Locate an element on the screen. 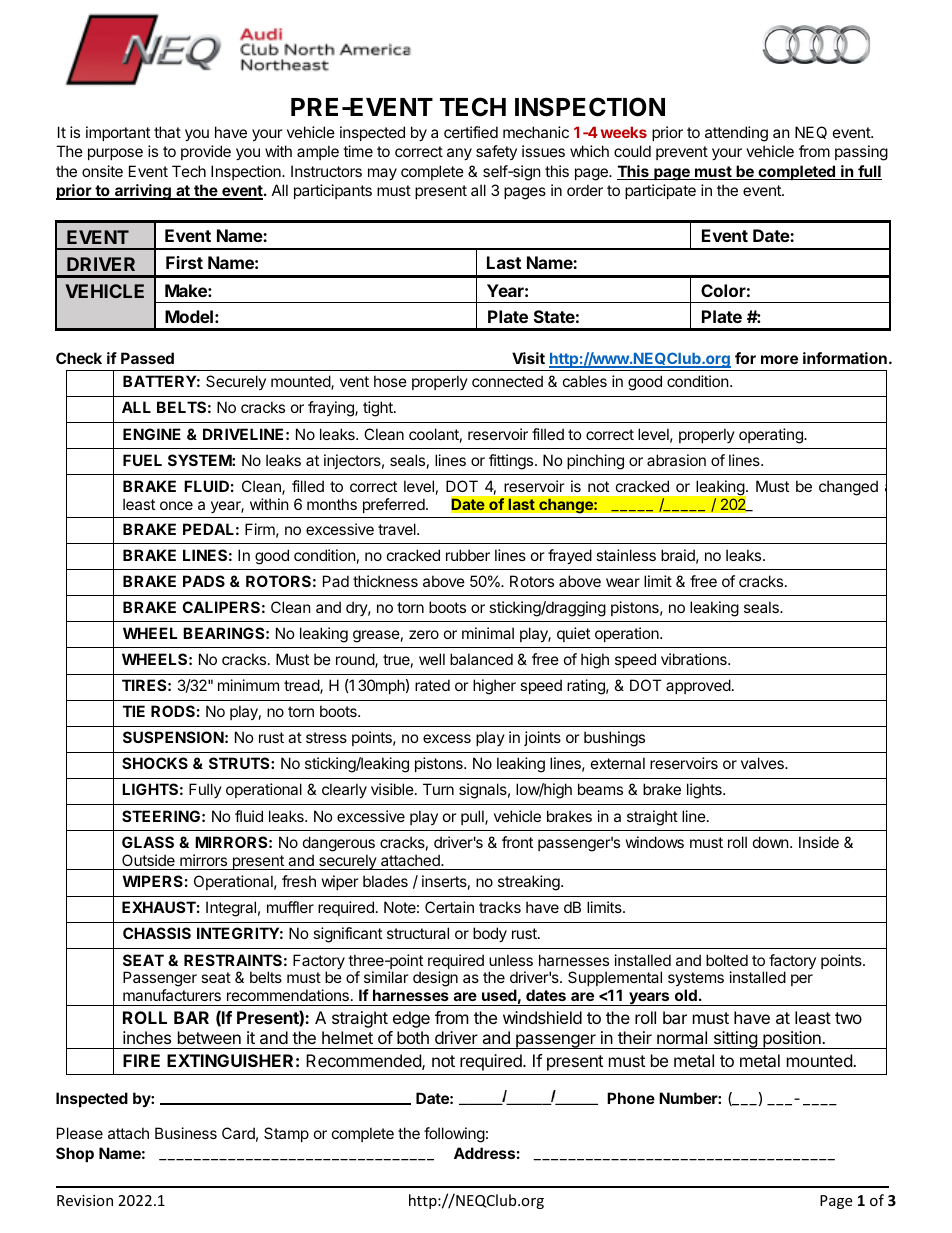 Image resolution: width=952 pixels, height=1233 pixels. rubber is located at coordinates (468, 555).
